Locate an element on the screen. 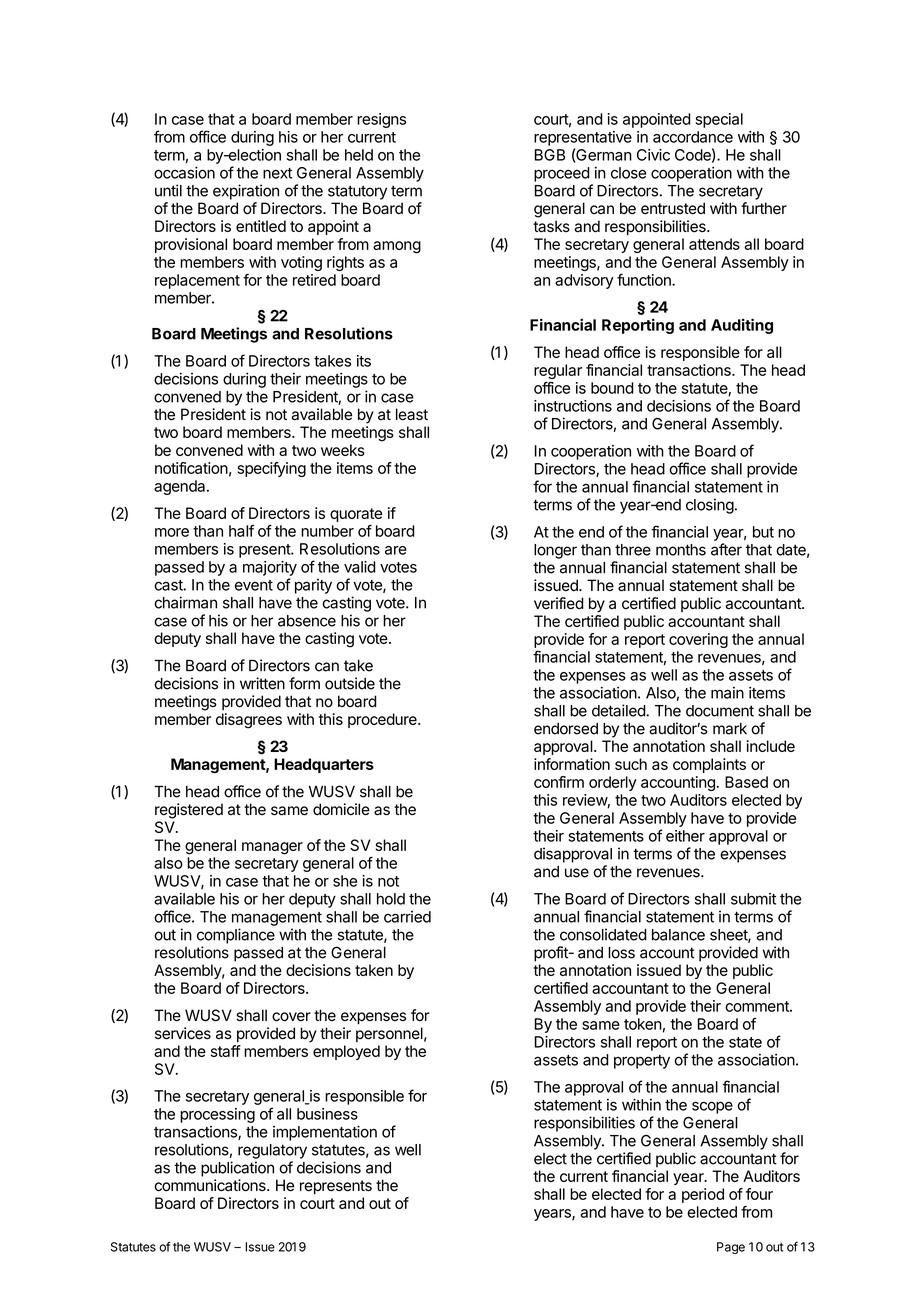  communications is located at coordinates (211, 1185).
